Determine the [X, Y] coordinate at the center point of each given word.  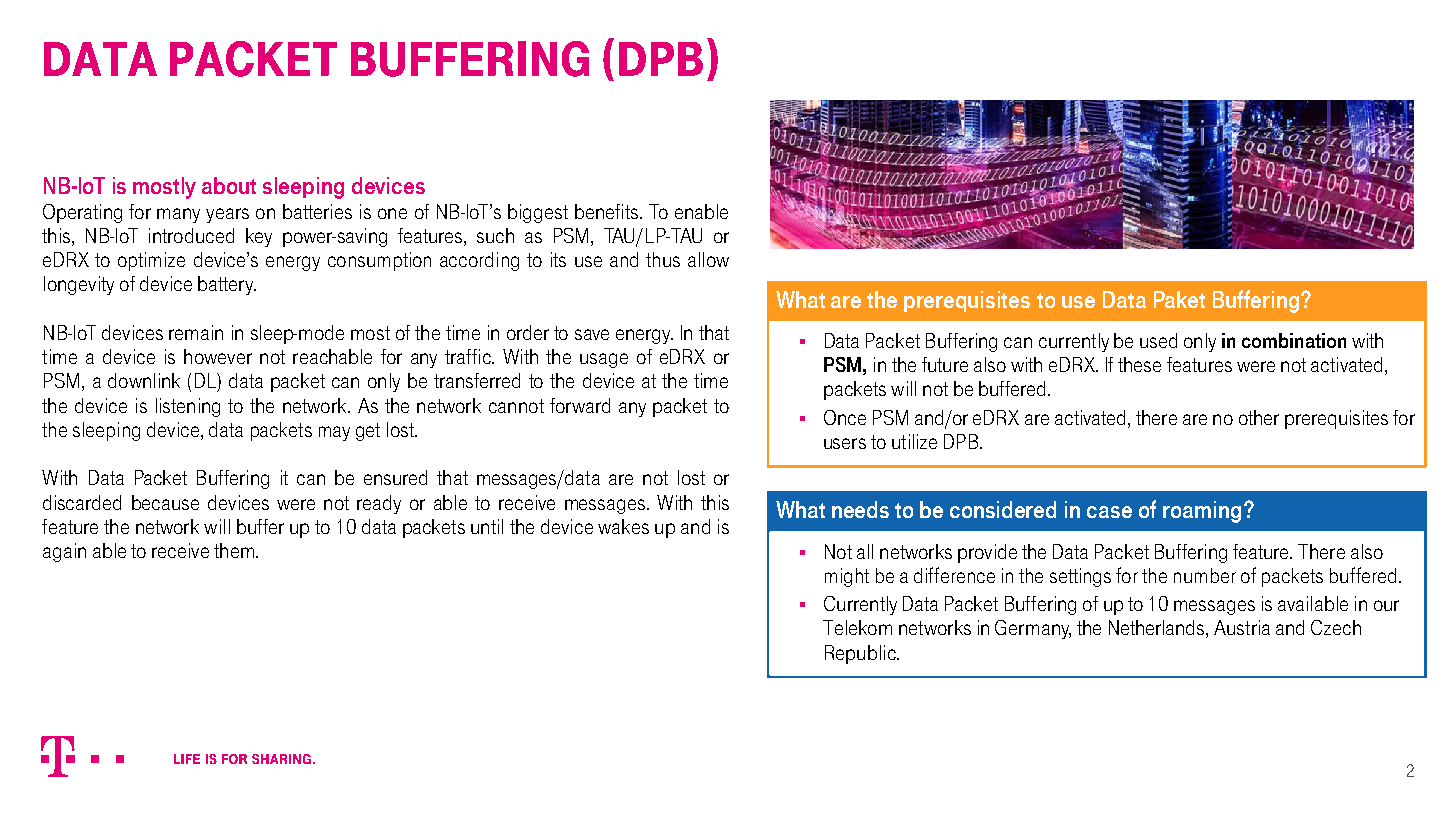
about [229, 185]
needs [860, 509]
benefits [606, 211]
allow [708, 259]
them [234, 550]
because [165, 502]
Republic [861, 654]
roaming [1202, 512]
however [218, 356]
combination [1294, 340]
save [592, 334]
